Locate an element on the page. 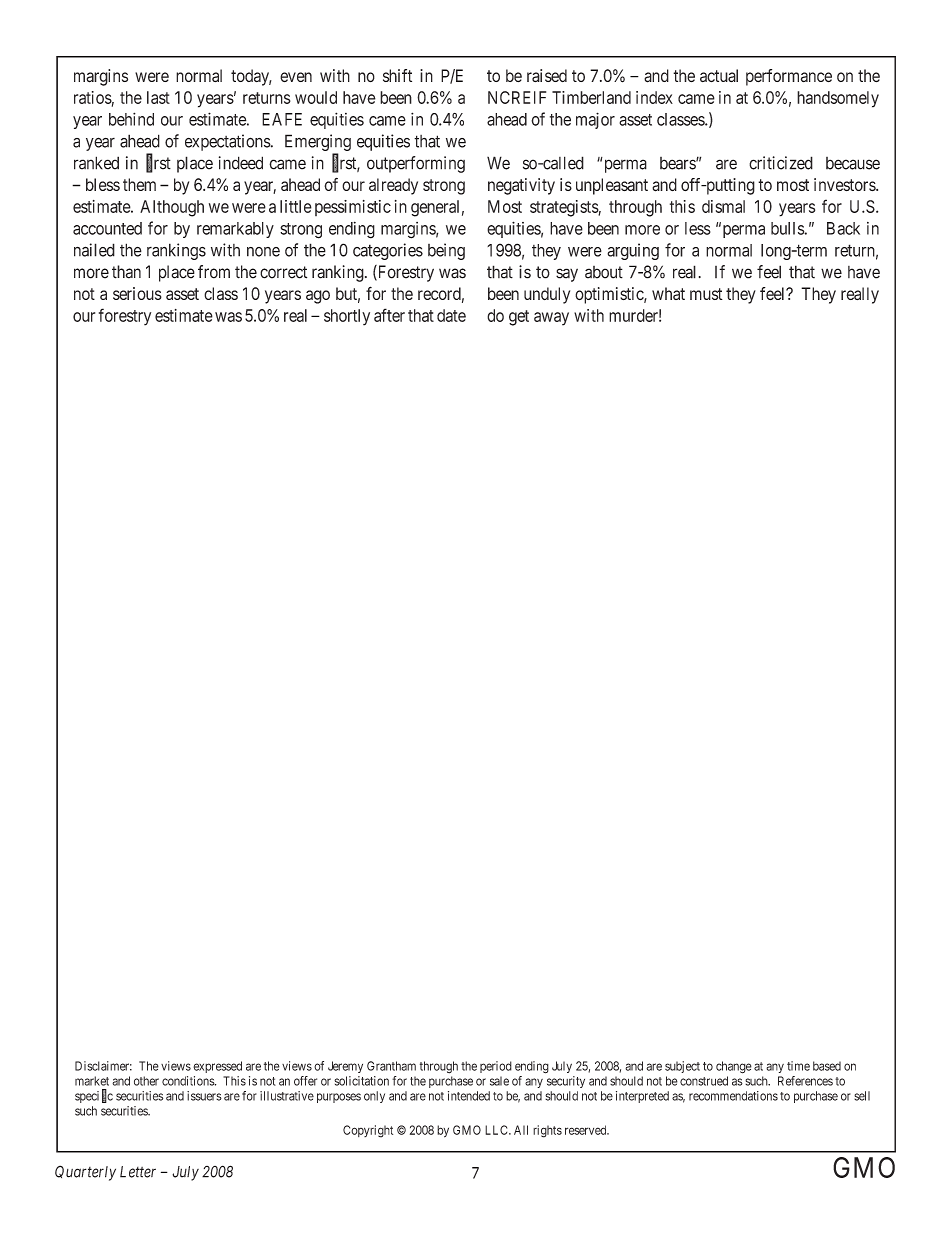  performance is located at coordinates (789, 77).
